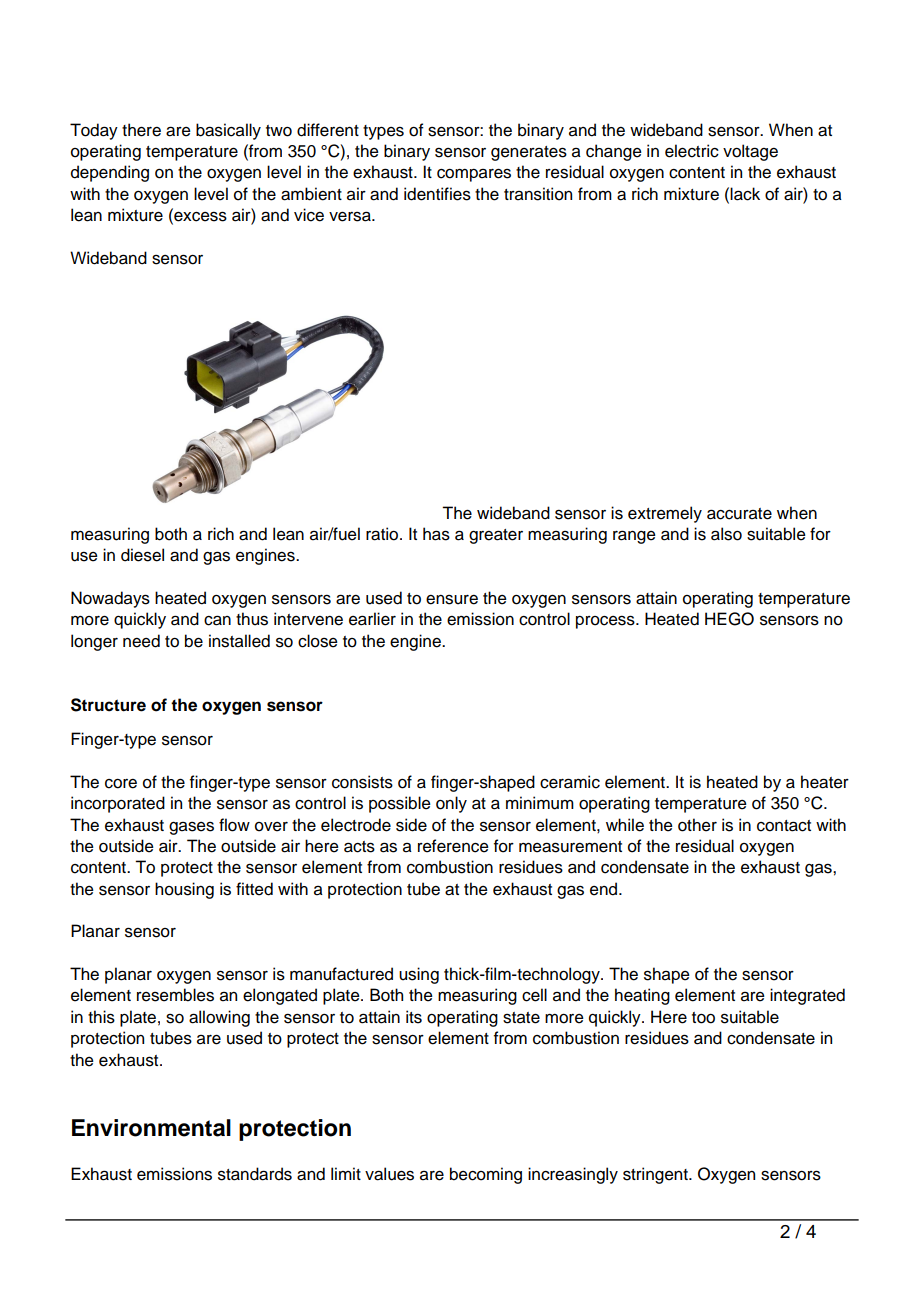  What do you see at coordinates (697, 825) in the page?
I see `other` at bounding box center [697, 825].
